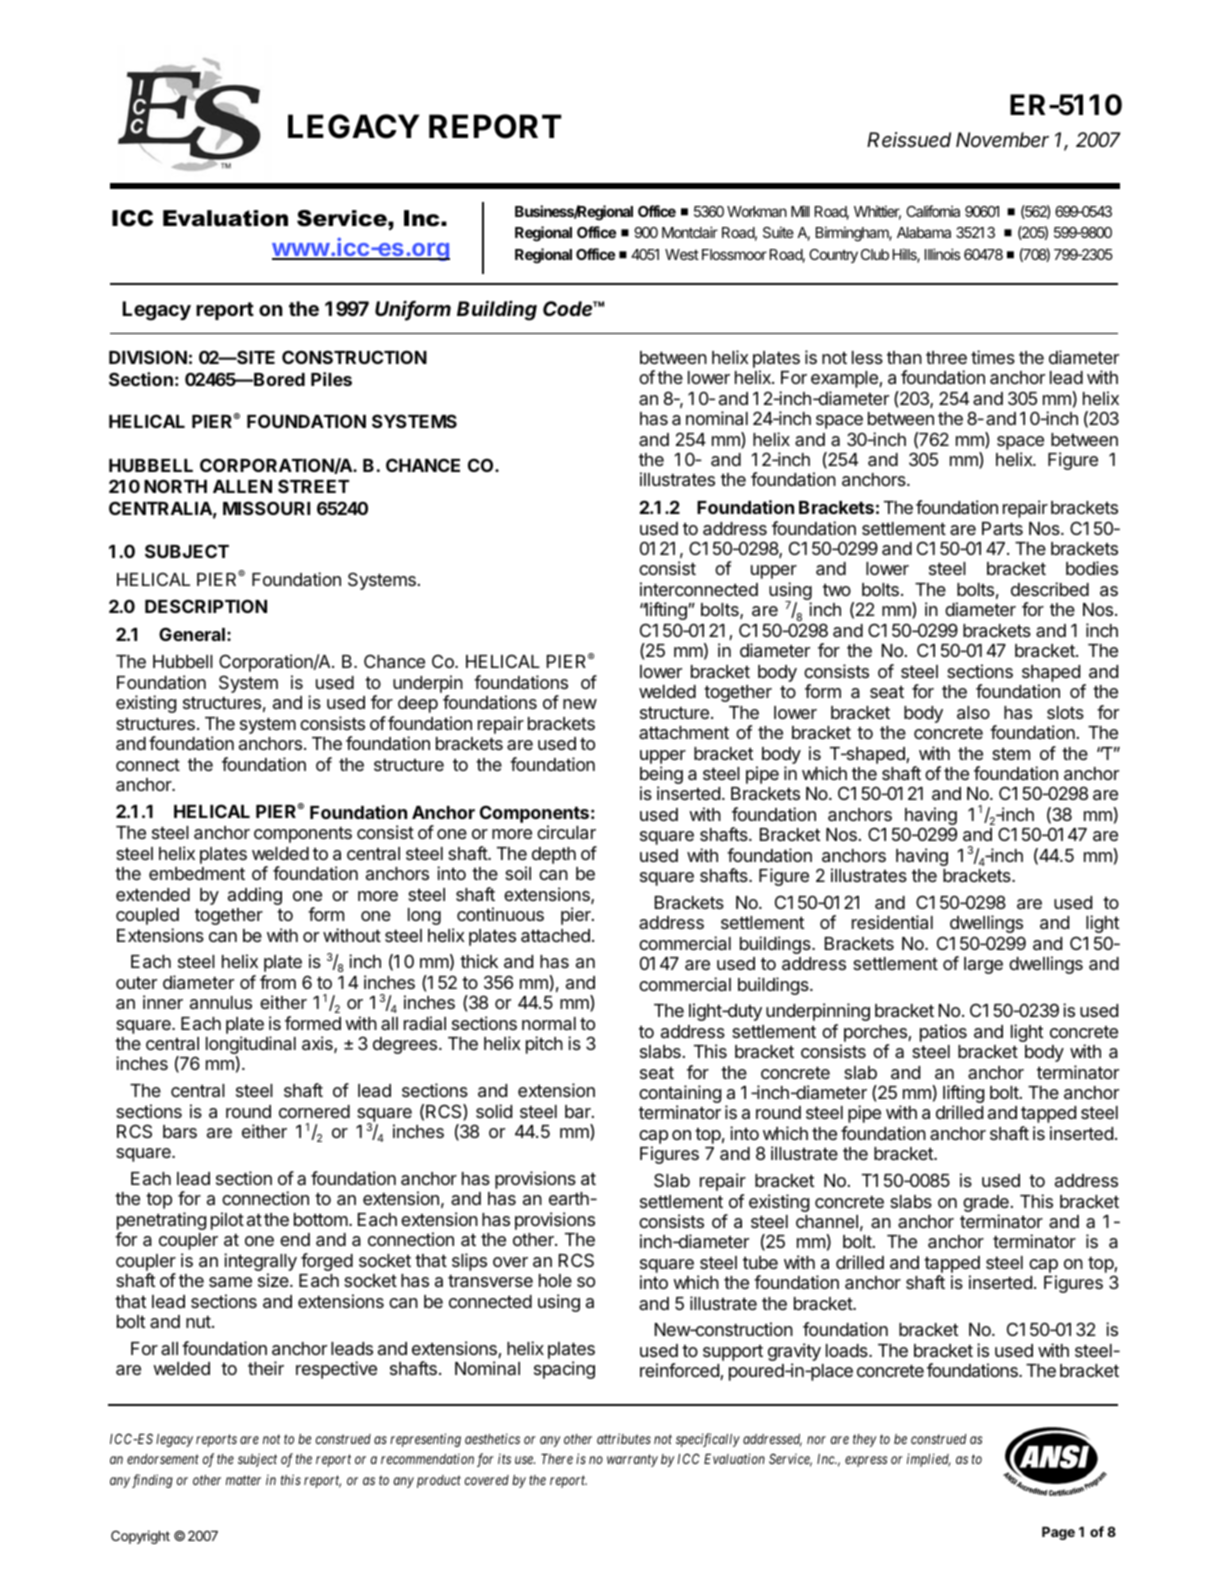 The image size is (1227, 1588). Describe the element at coordinates (929, 1460) in the screenshot. I see `implied` at that location.
